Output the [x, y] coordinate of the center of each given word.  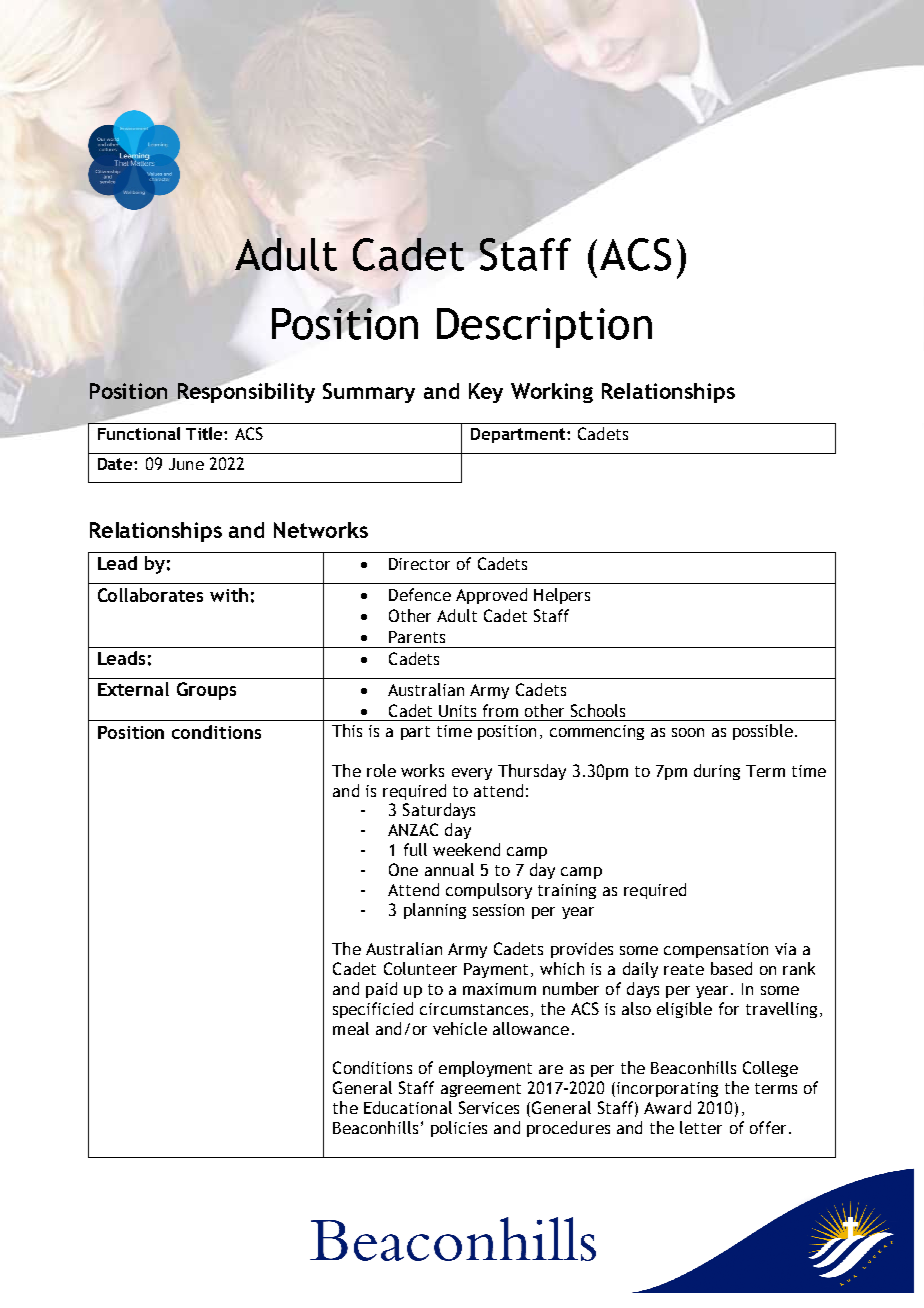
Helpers [562, 596]
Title [205, 433]
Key [486, 393]
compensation [716, 950]
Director [419, 564]
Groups [206, 691]
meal [351, 1028]
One [403, 869]
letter [701, 1127]
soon [688, 732]
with [229, 595]
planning [435, 911]
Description [544, 328]
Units [457, 711]
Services [489, 1107]
